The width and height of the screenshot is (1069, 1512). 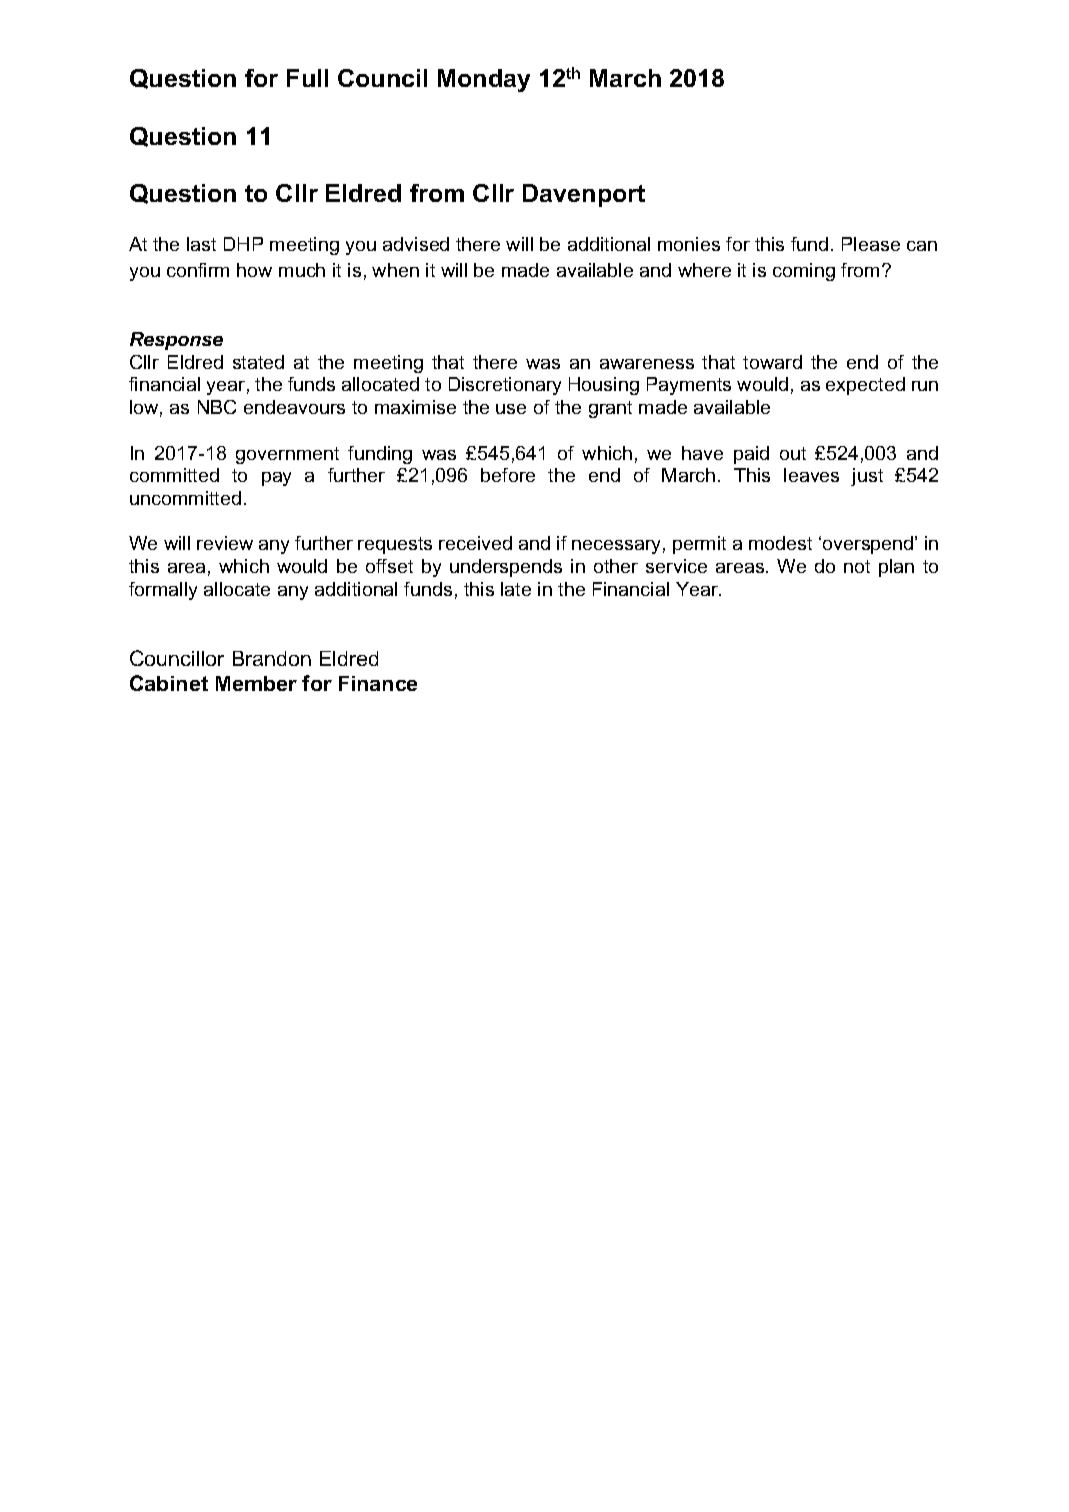 I want to click on stated, so click(x=258, y=362).
